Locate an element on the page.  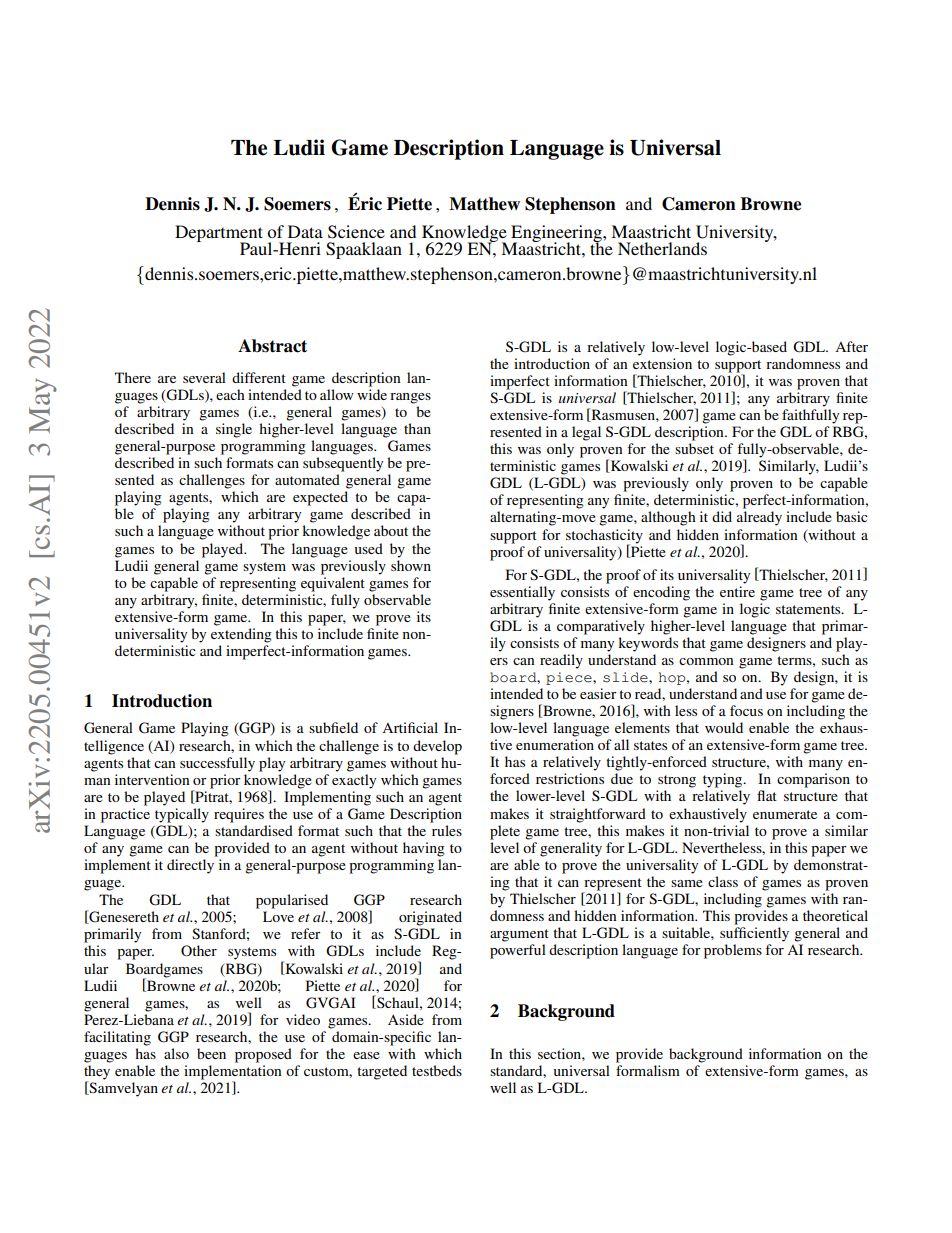
Engineering is located at coordinates (557, 234).
